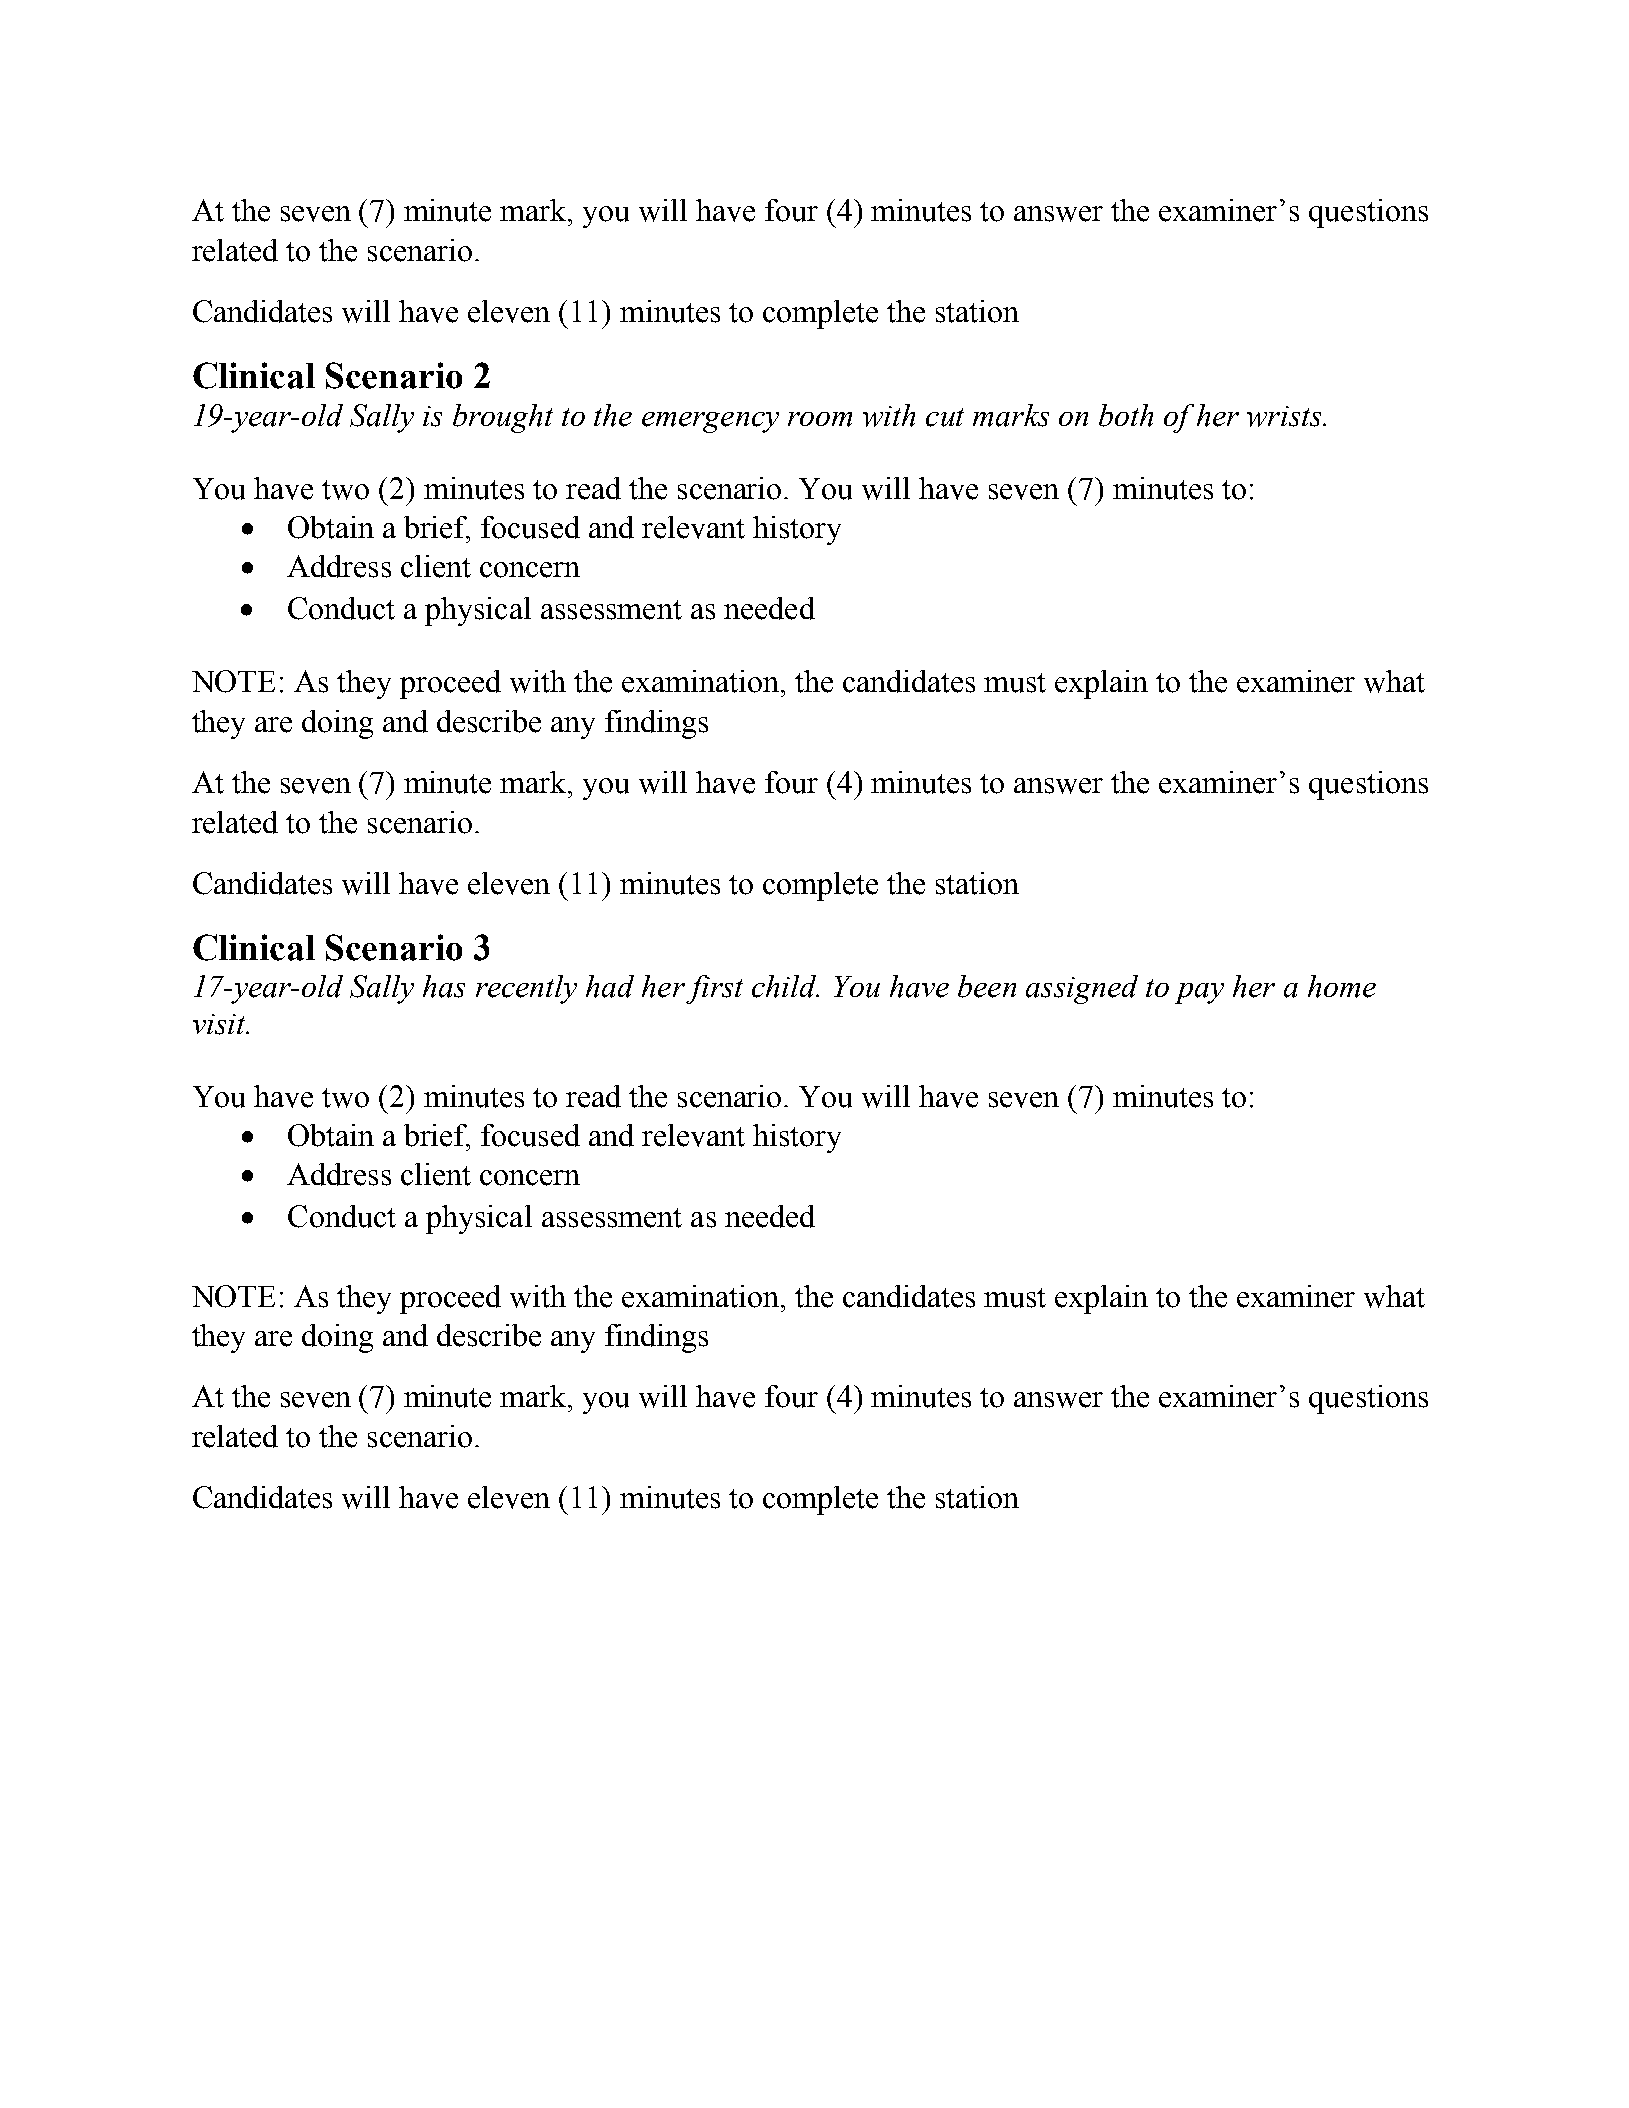  Describe the element at coordinates (714, 989) in the screenshot. I see `first` at that location.
